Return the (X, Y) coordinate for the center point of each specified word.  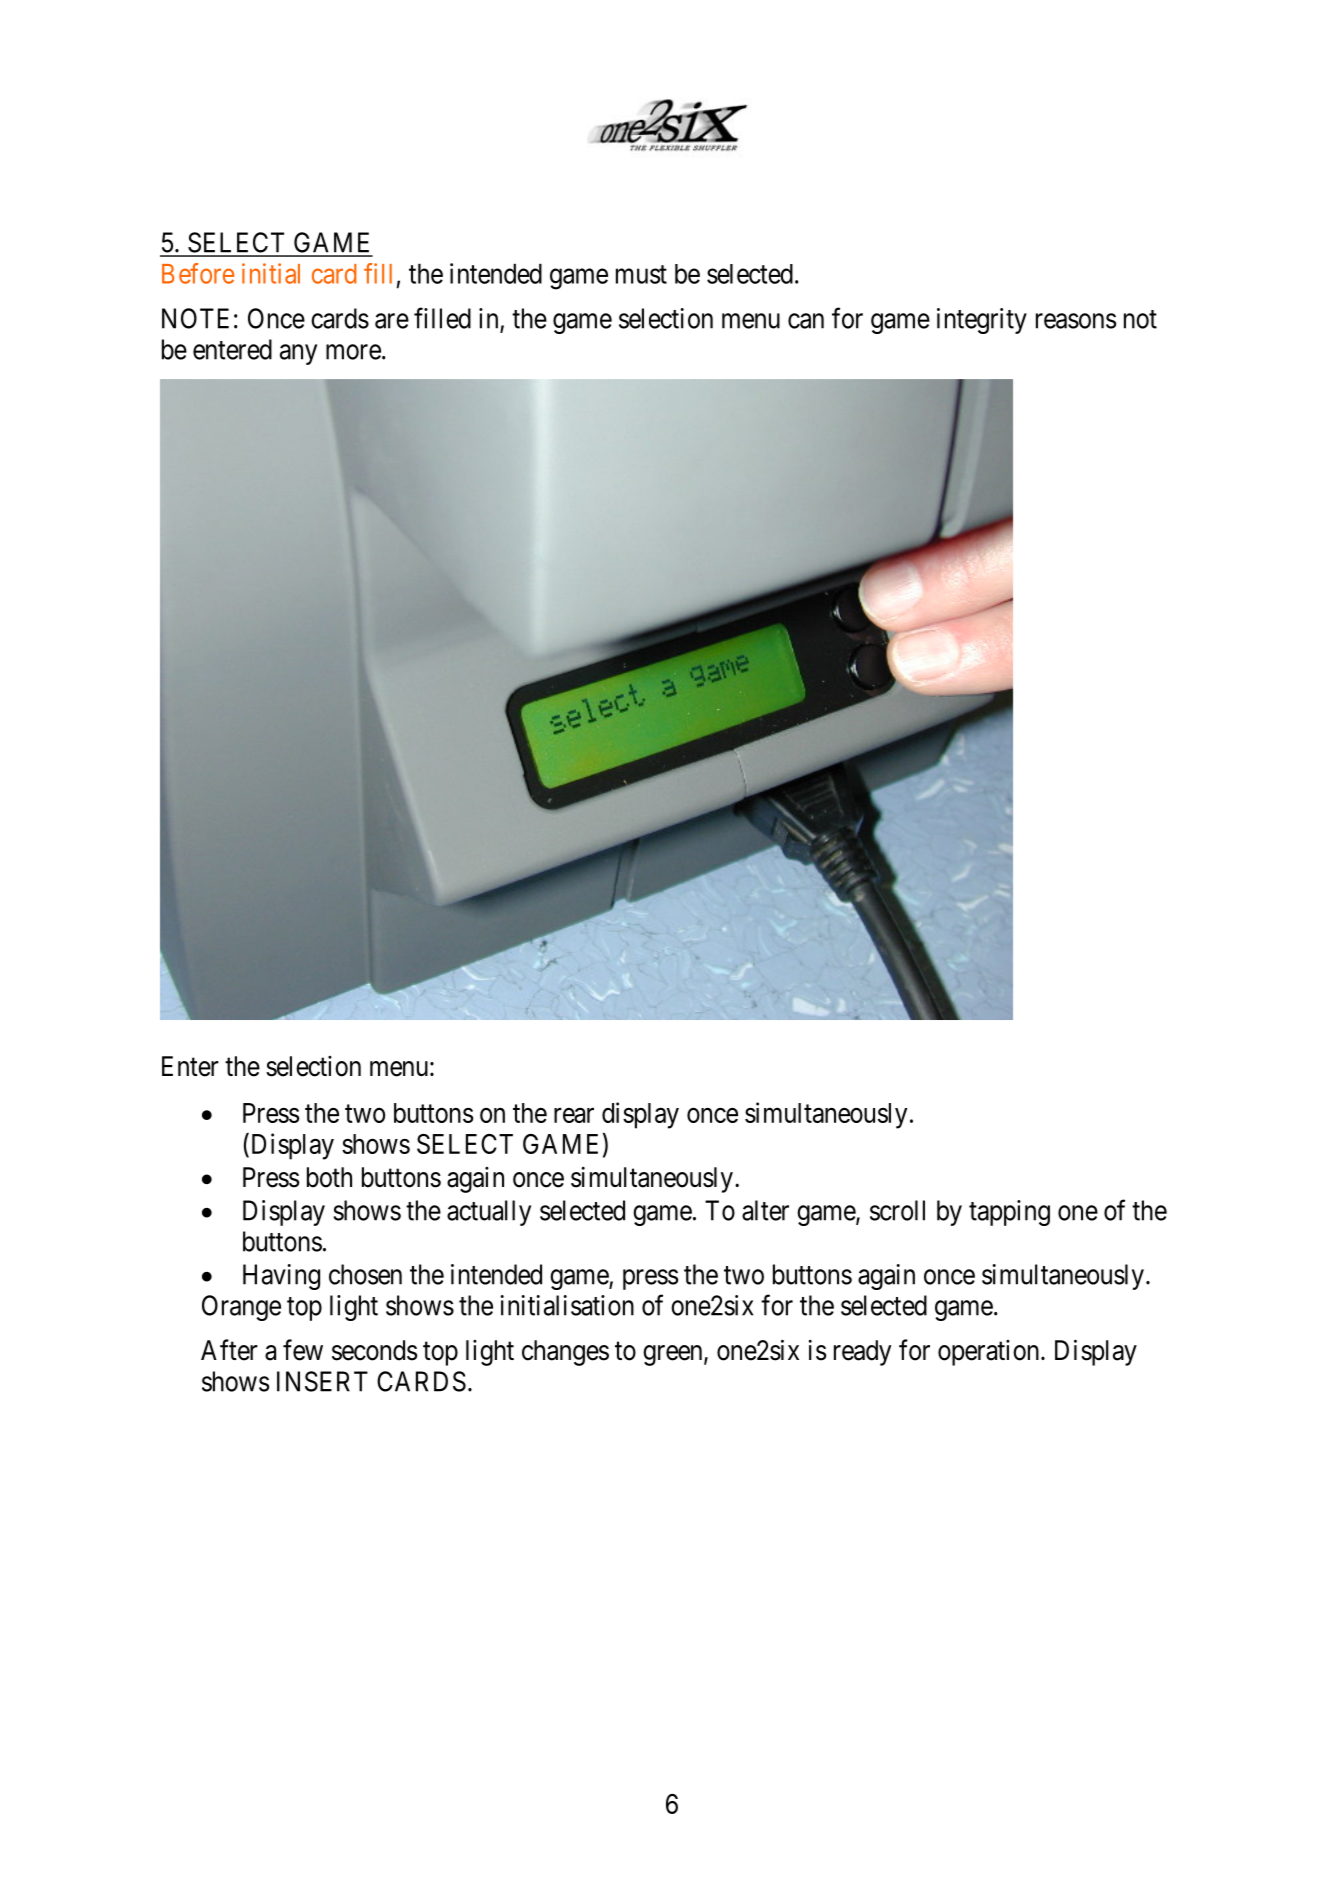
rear (574, 1115)
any (298, 354)
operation (990, 1353)
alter (765, 1210)
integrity (982, 321)
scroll (897, 1210)
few (303, 1350)
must (641, 274)
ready (862, 1353)
